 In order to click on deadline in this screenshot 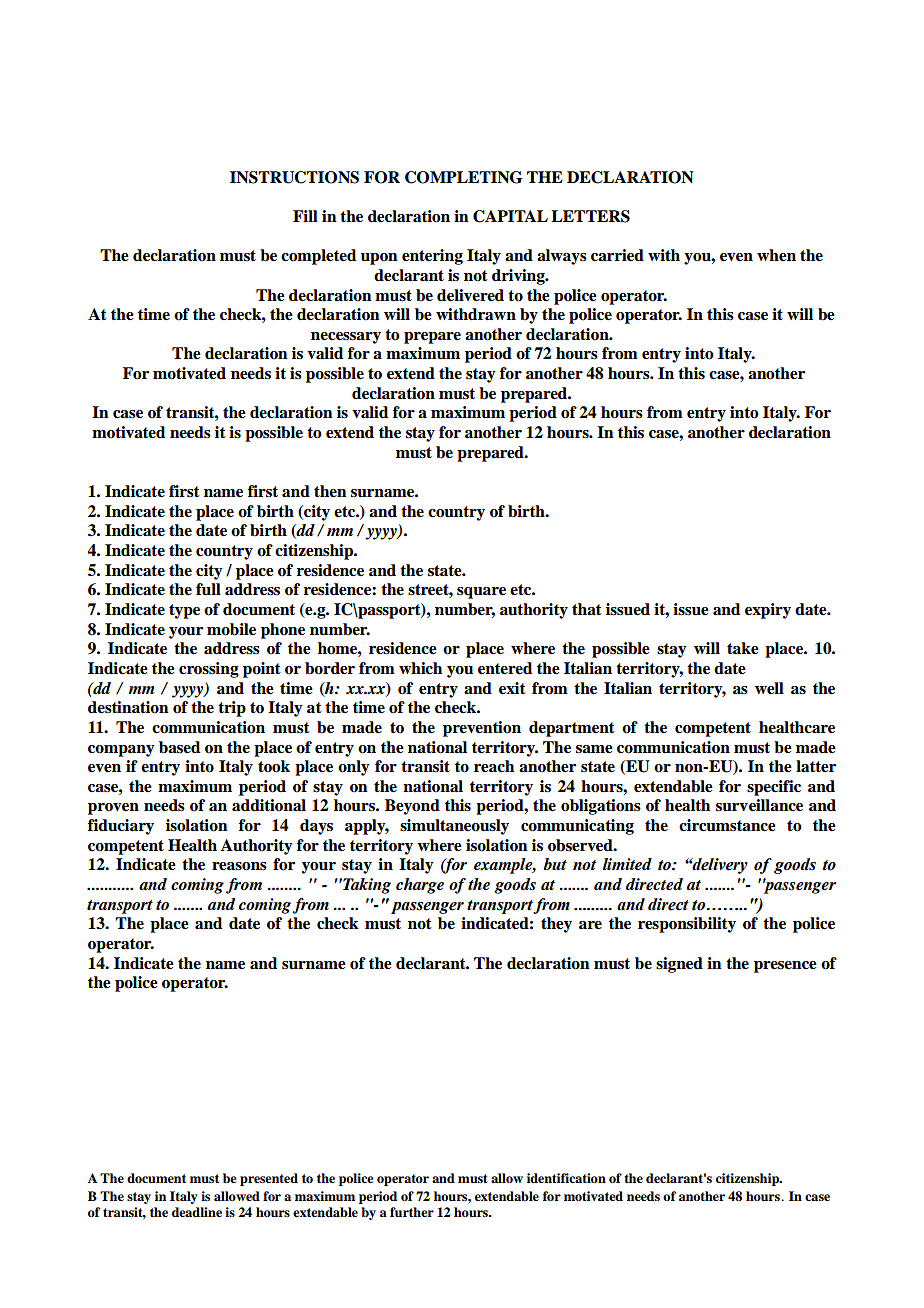, I will do `click(197, 1212)`.
